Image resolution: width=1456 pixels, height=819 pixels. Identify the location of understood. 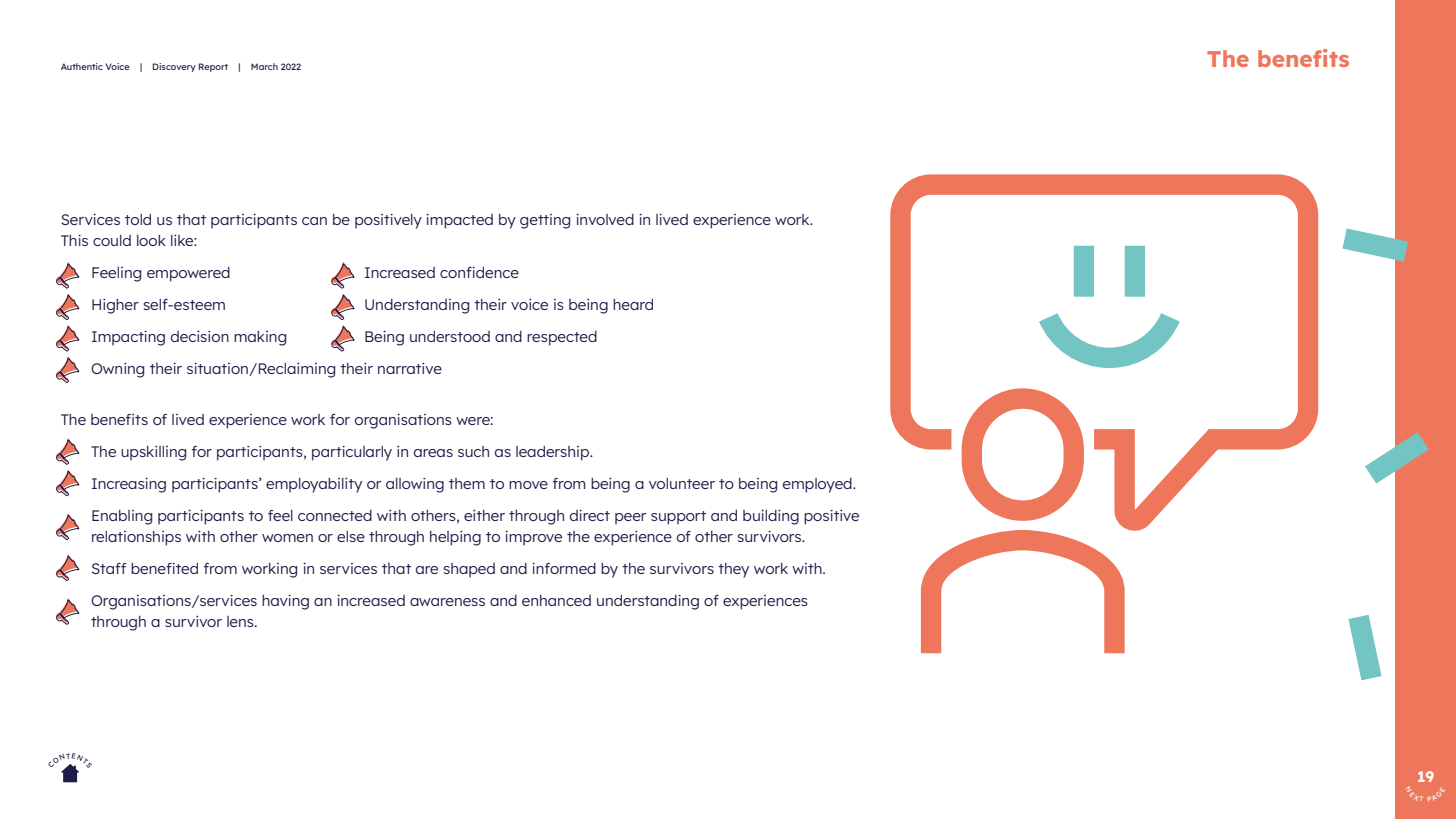
(450, 336).
